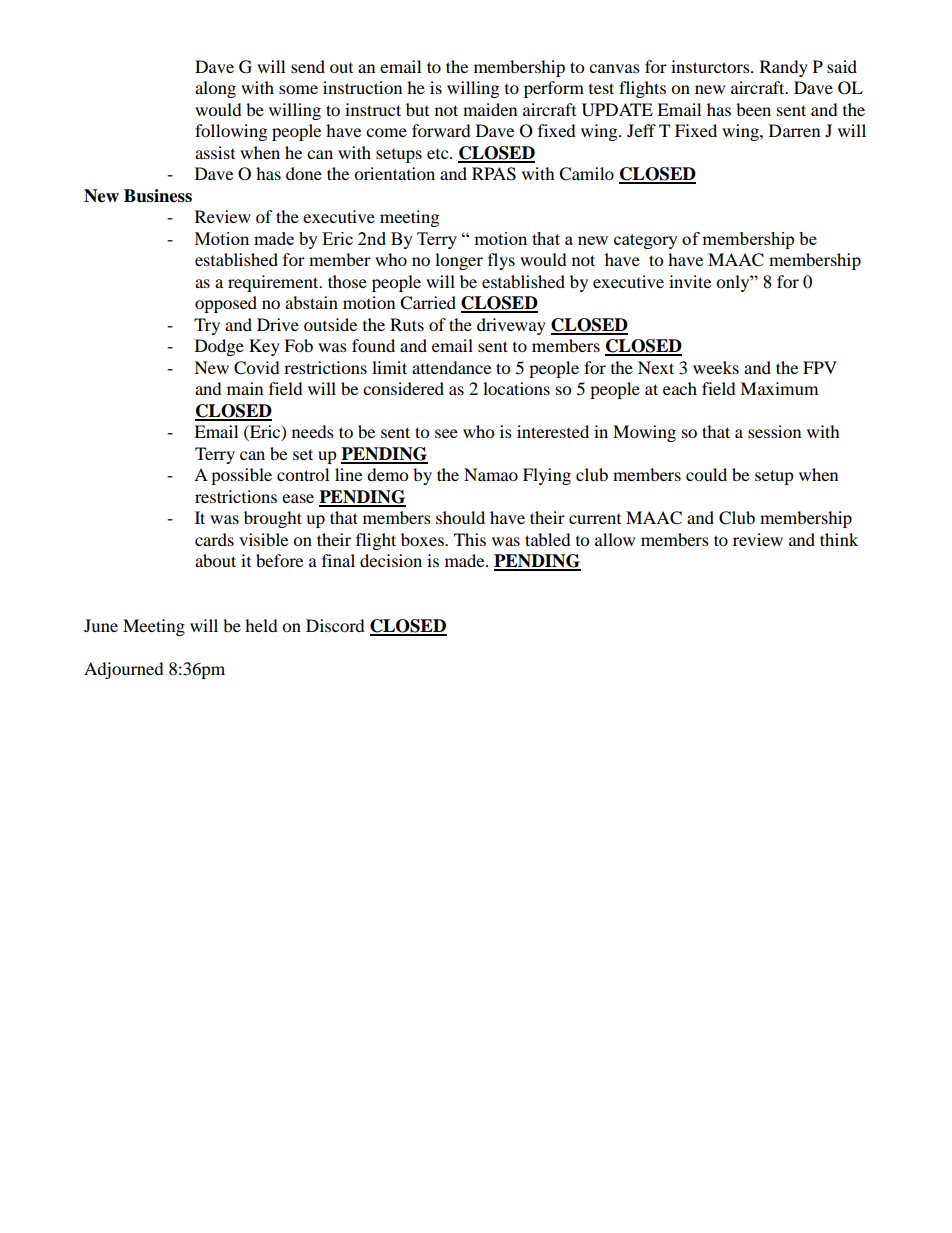  I want to click on along, so click(215, 89).
